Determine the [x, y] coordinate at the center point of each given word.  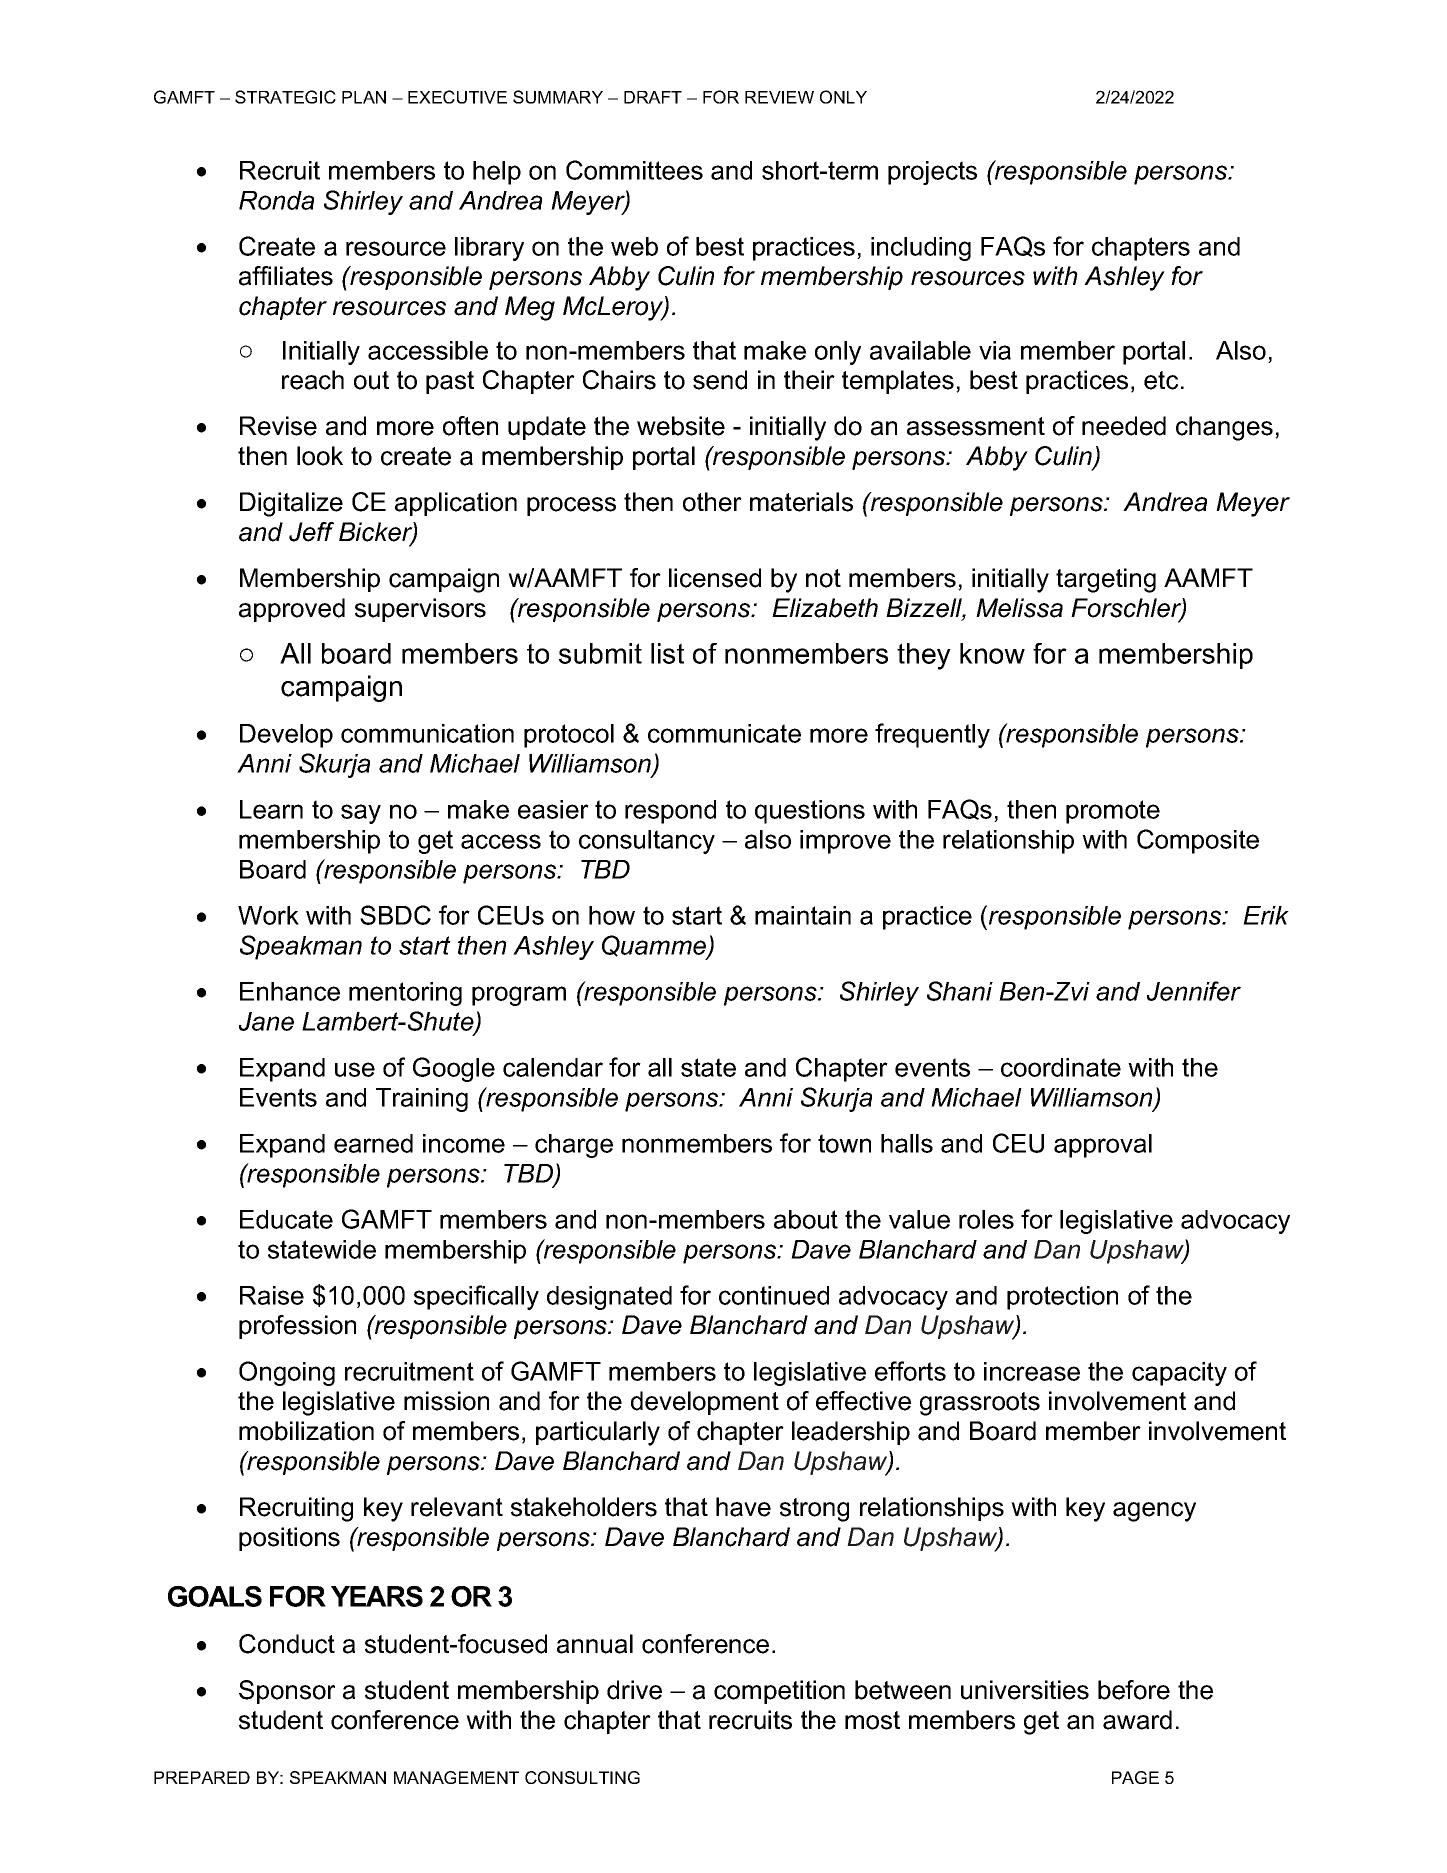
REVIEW [779, 97]
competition [779, 1692]
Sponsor [287, 1692]
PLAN [364, 97]
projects [932, 173]
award [1137, 1720]
